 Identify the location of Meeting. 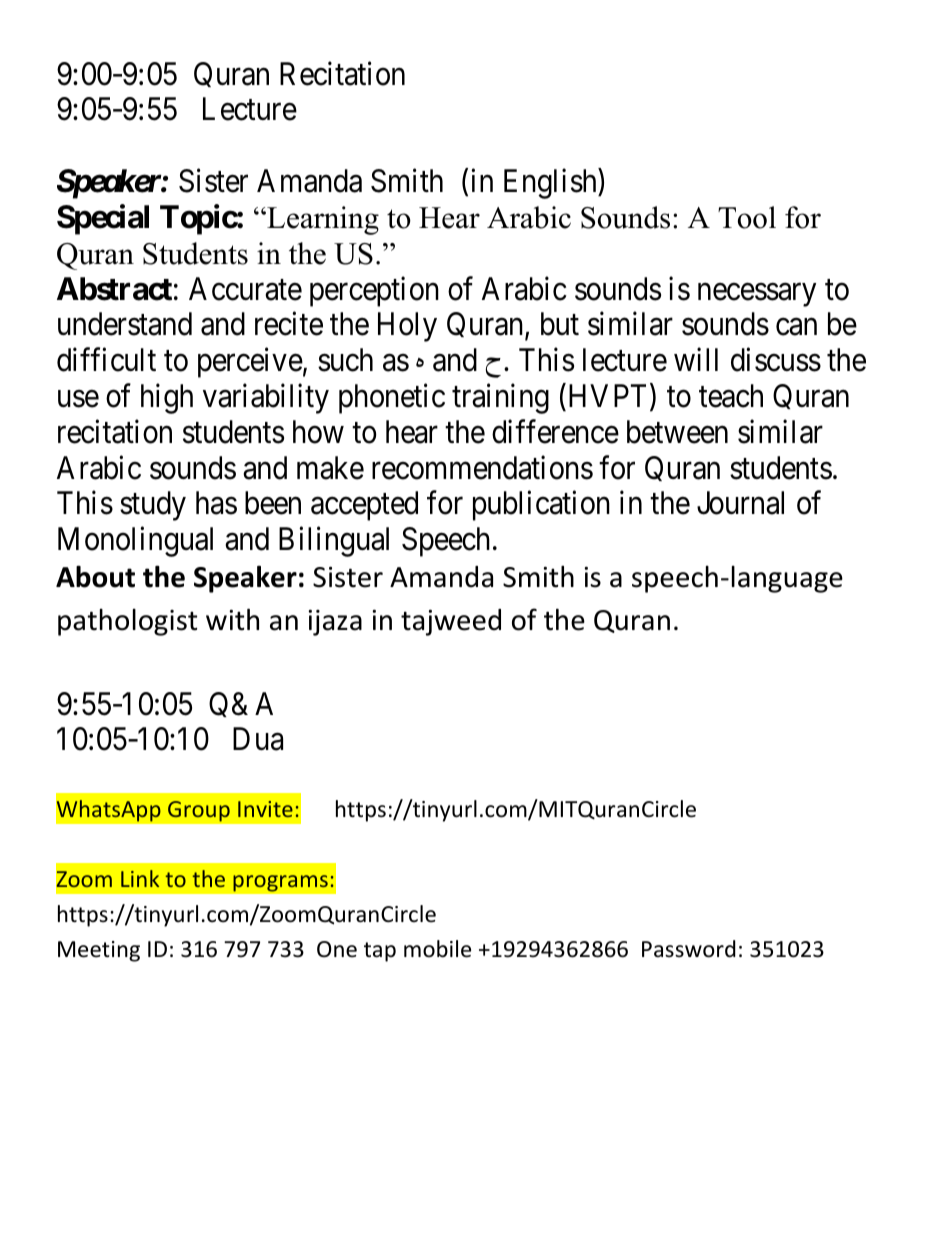
(99, 951).
